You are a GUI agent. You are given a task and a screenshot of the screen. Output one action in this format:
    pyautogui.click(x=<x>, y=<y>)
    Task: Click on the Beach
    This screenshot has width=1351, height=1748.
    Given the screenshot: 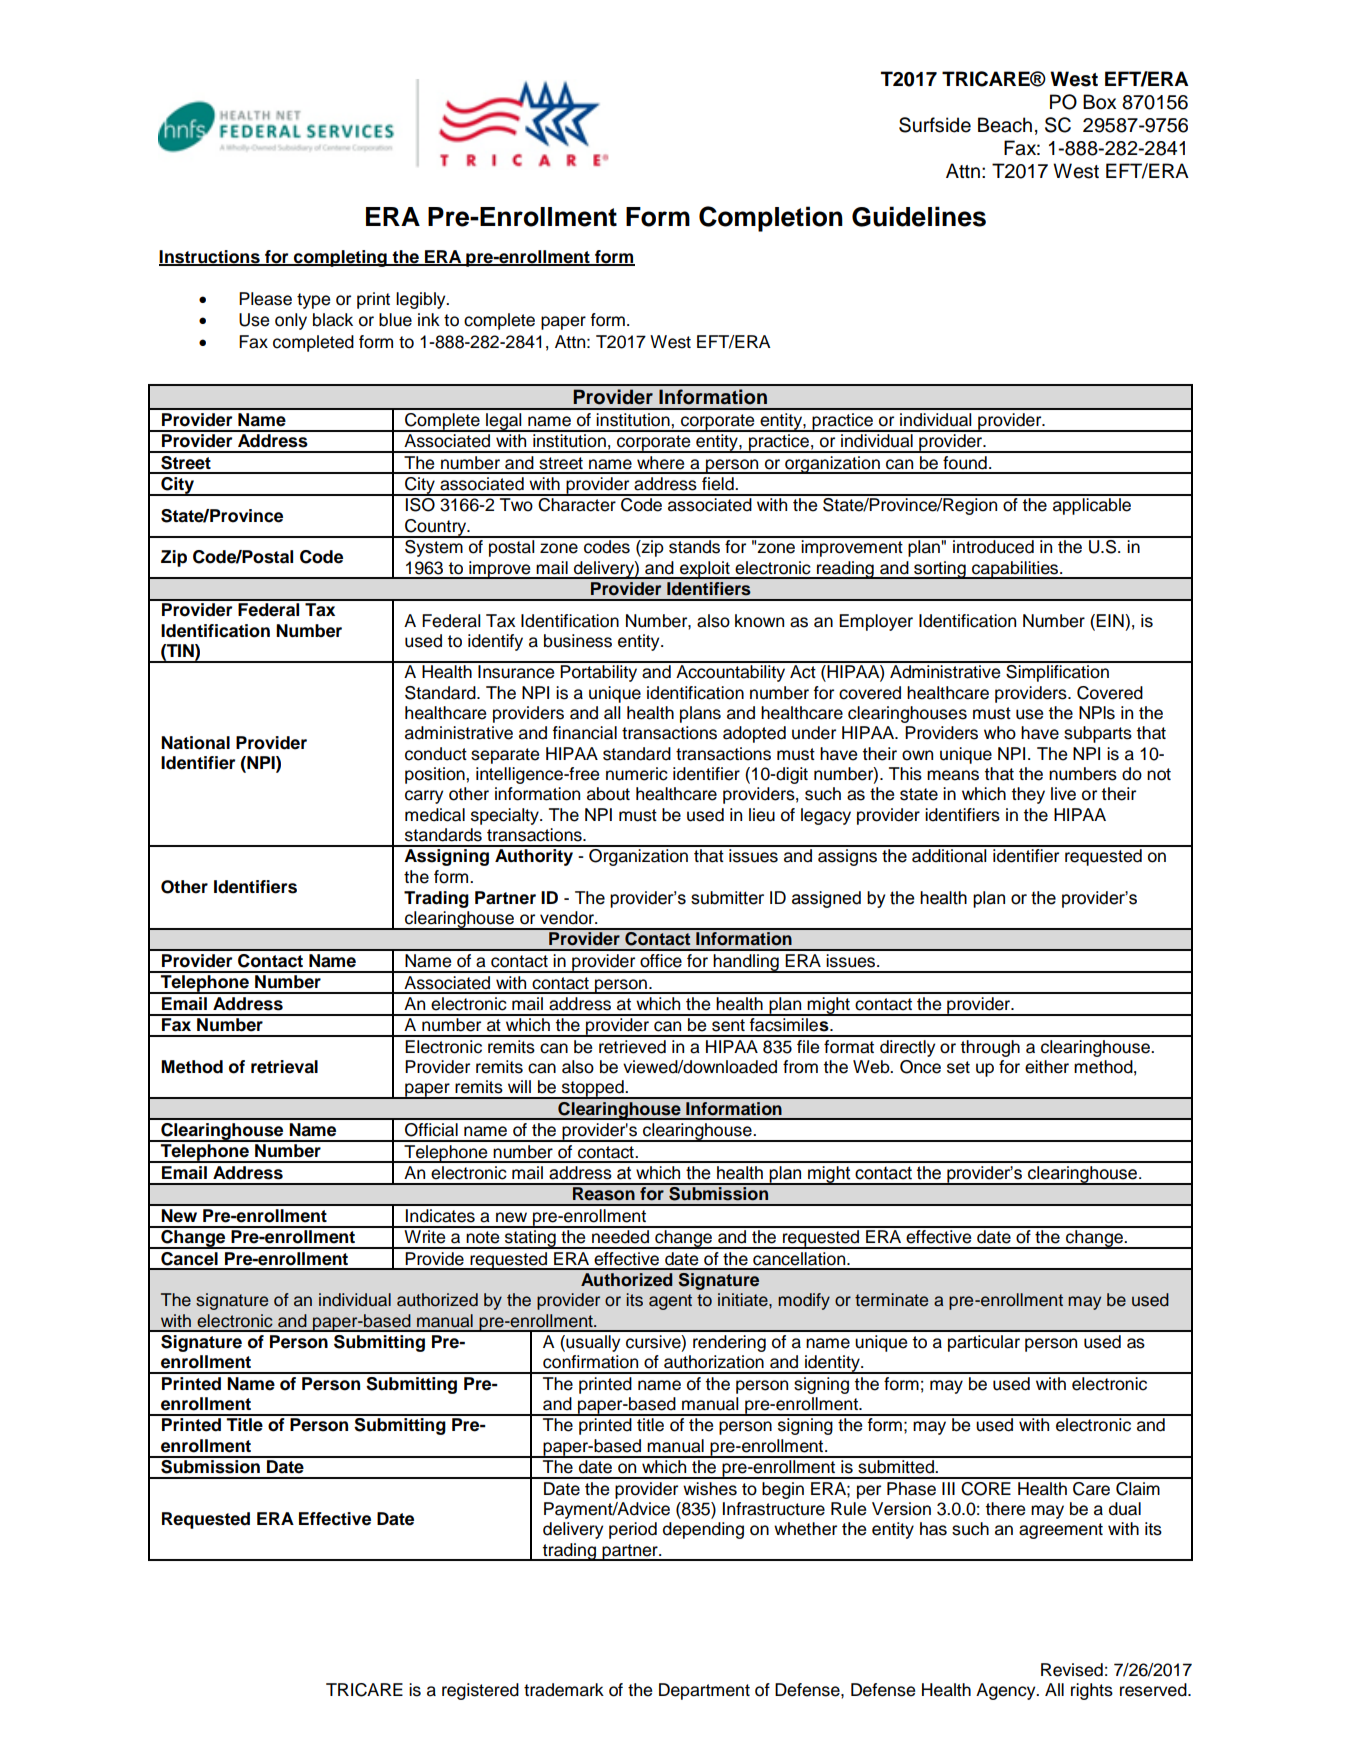 What is the action you would take?
    pyautogui.click(x=1005, y=125)
